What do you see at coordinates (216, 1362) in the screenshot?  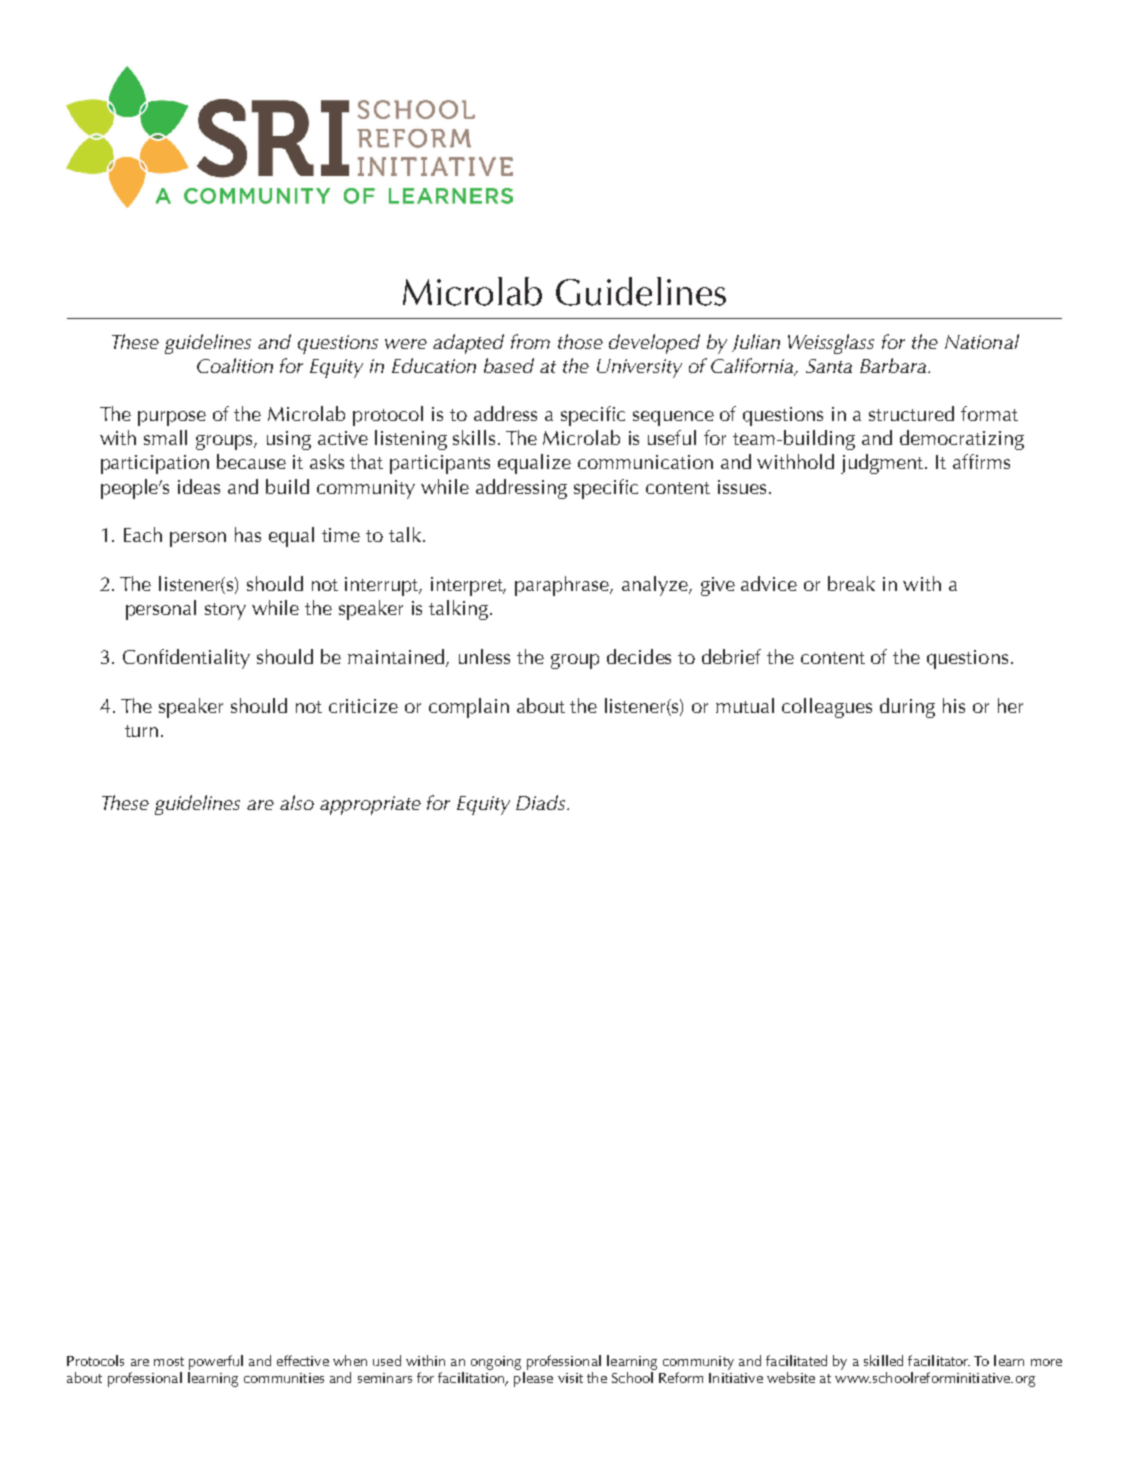 I see `powerful` at bounding box center [216, 1362].
